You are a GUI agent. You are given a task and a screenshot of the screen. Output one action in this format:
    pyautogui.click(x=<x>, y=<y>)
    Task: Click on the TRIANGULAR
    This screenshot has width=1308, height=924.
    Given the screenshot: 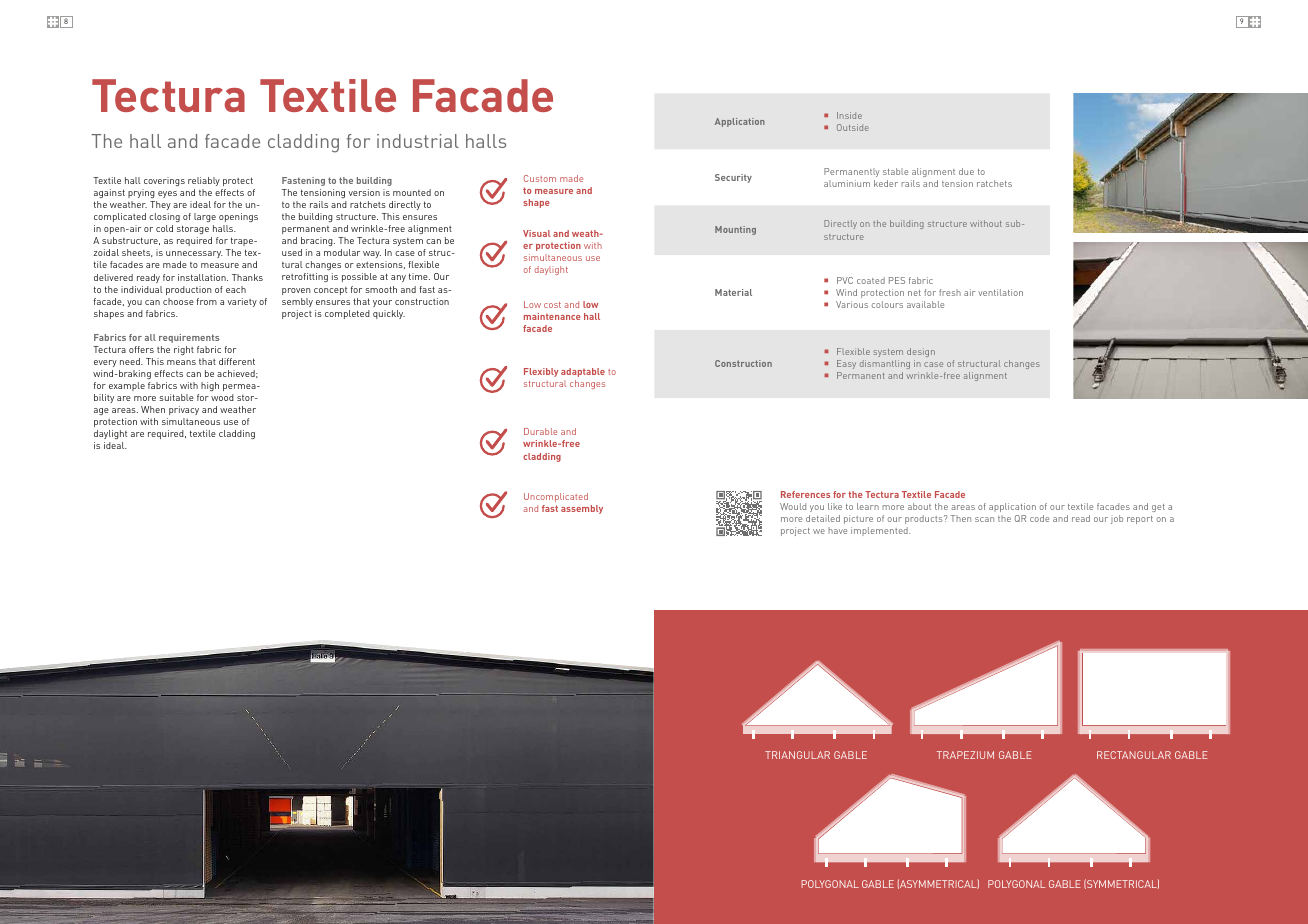 What is the action you would take?
    pyautogui.click(x=797, y=755)
